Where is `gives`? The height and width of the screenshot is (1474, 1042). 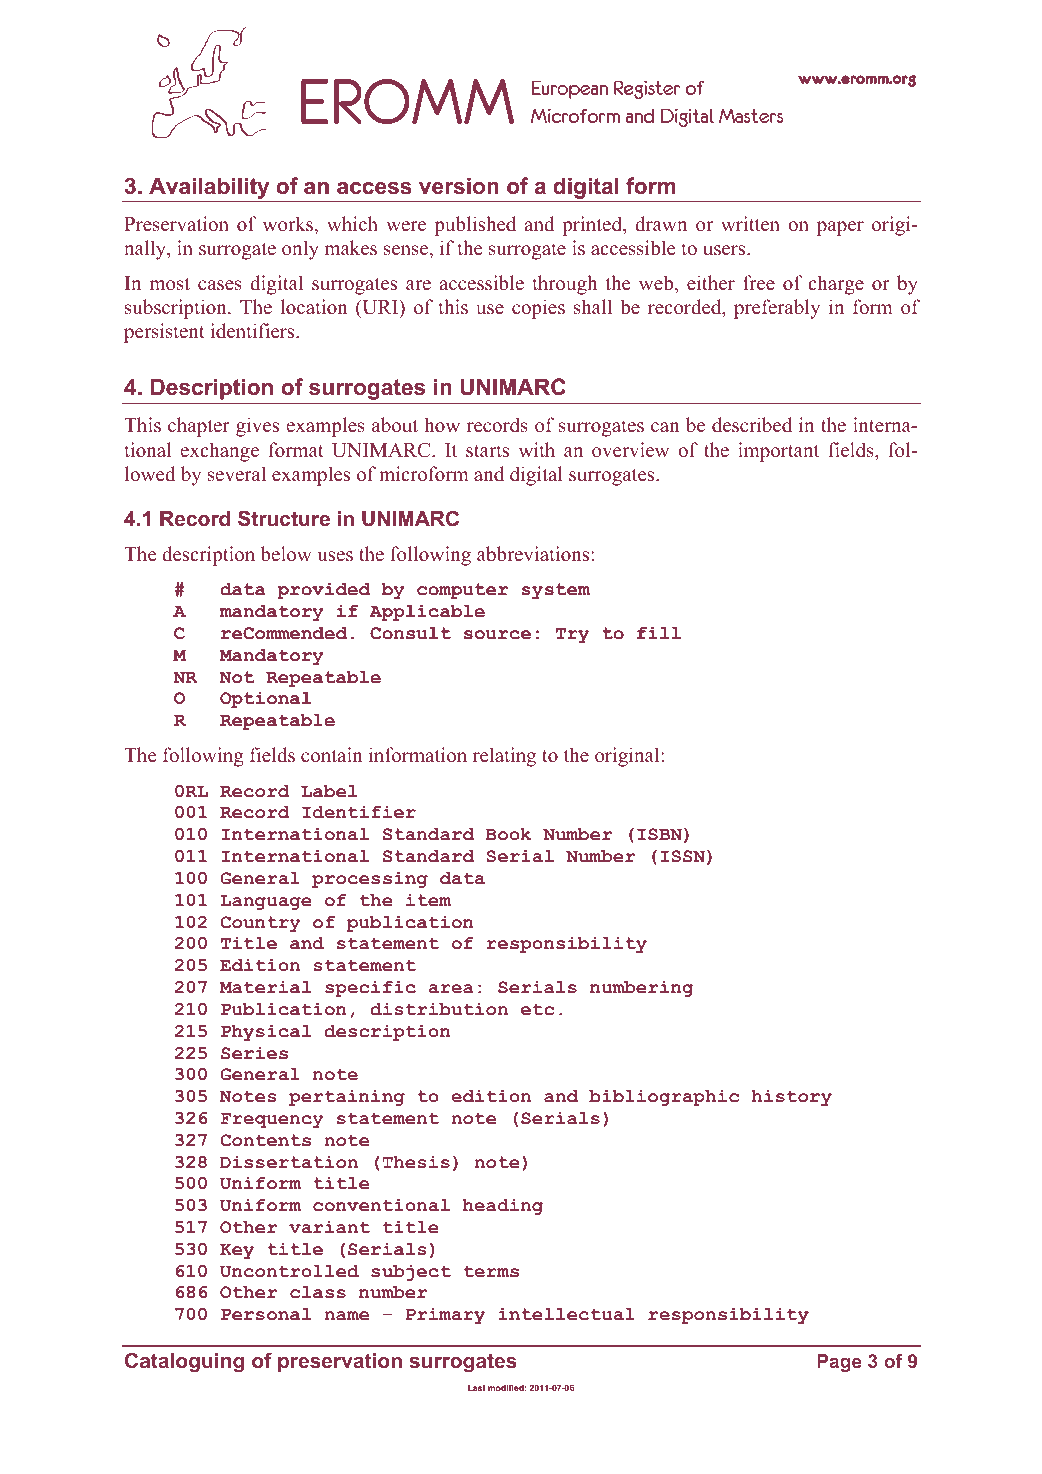
gives is located at coordinates (257, 427).
